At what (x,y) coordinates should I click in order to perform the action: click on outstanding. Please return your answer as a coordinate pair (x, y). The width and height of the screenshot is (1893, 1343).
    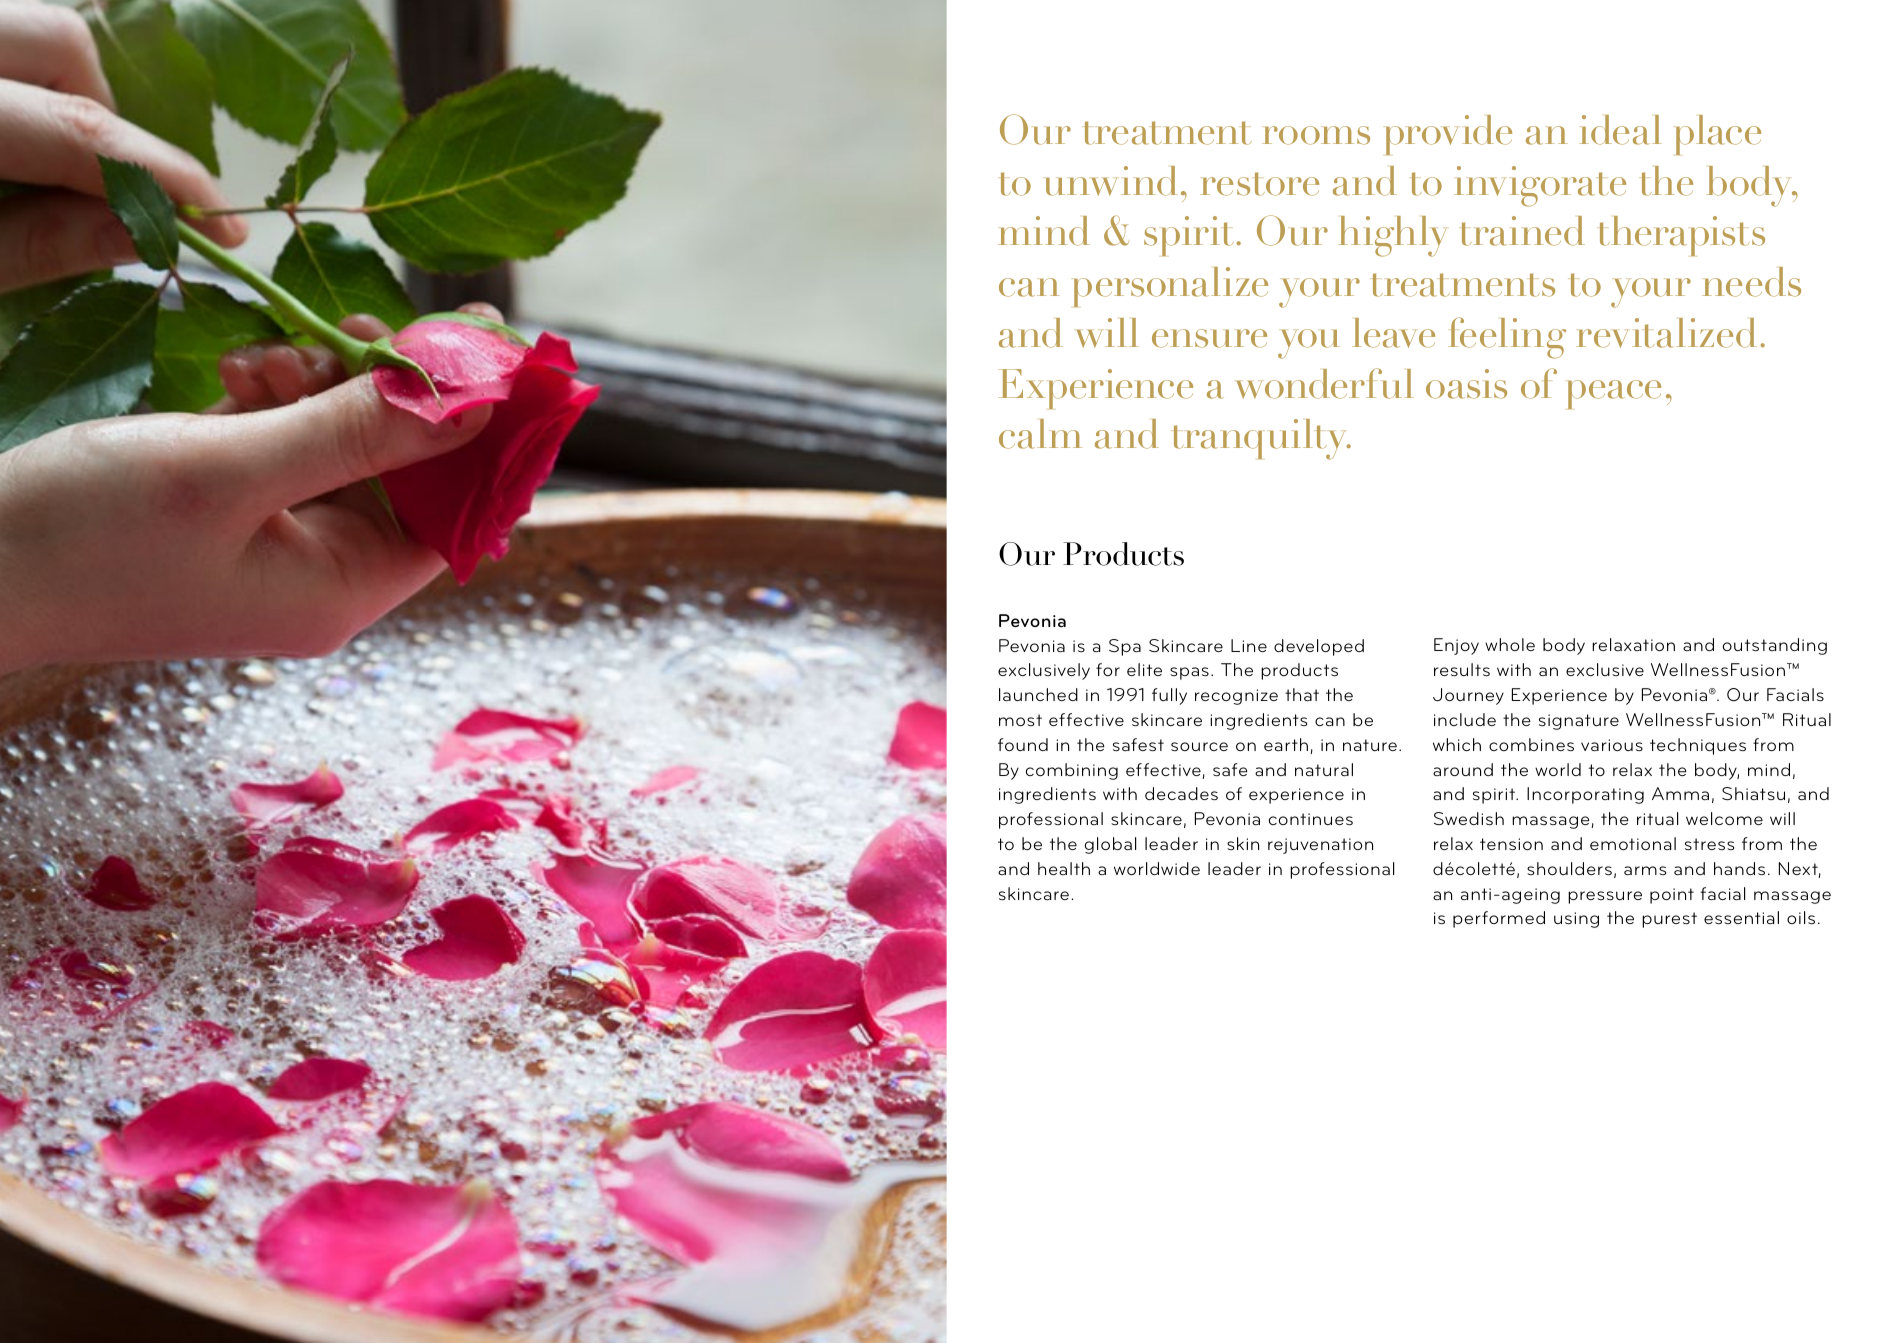
    Looking at the image, I should click on (1775, 646).
